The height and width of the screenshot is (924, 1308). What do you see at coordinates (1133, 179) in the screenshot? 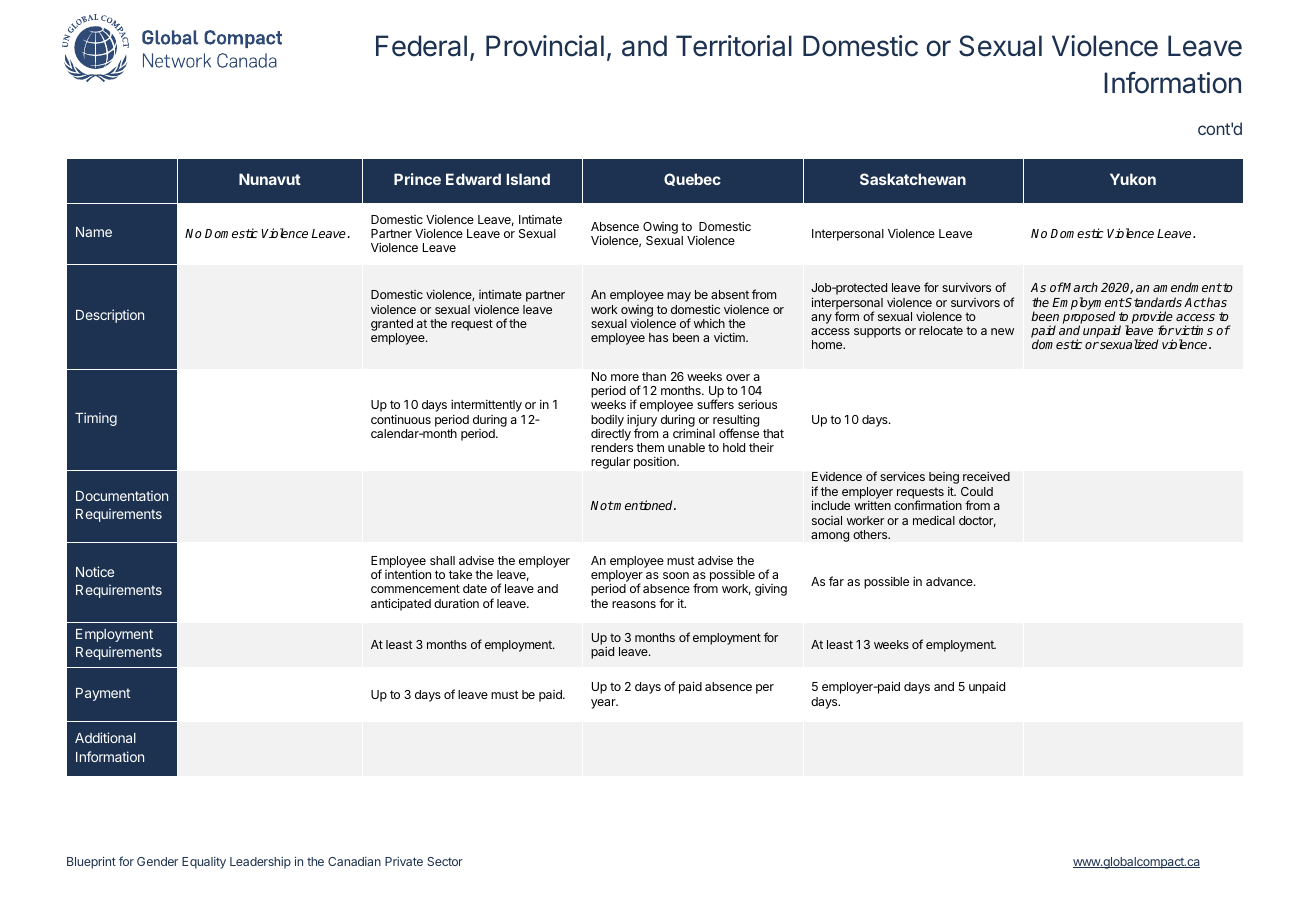
I see `Yukon` at bounding box center [1133, 179].
